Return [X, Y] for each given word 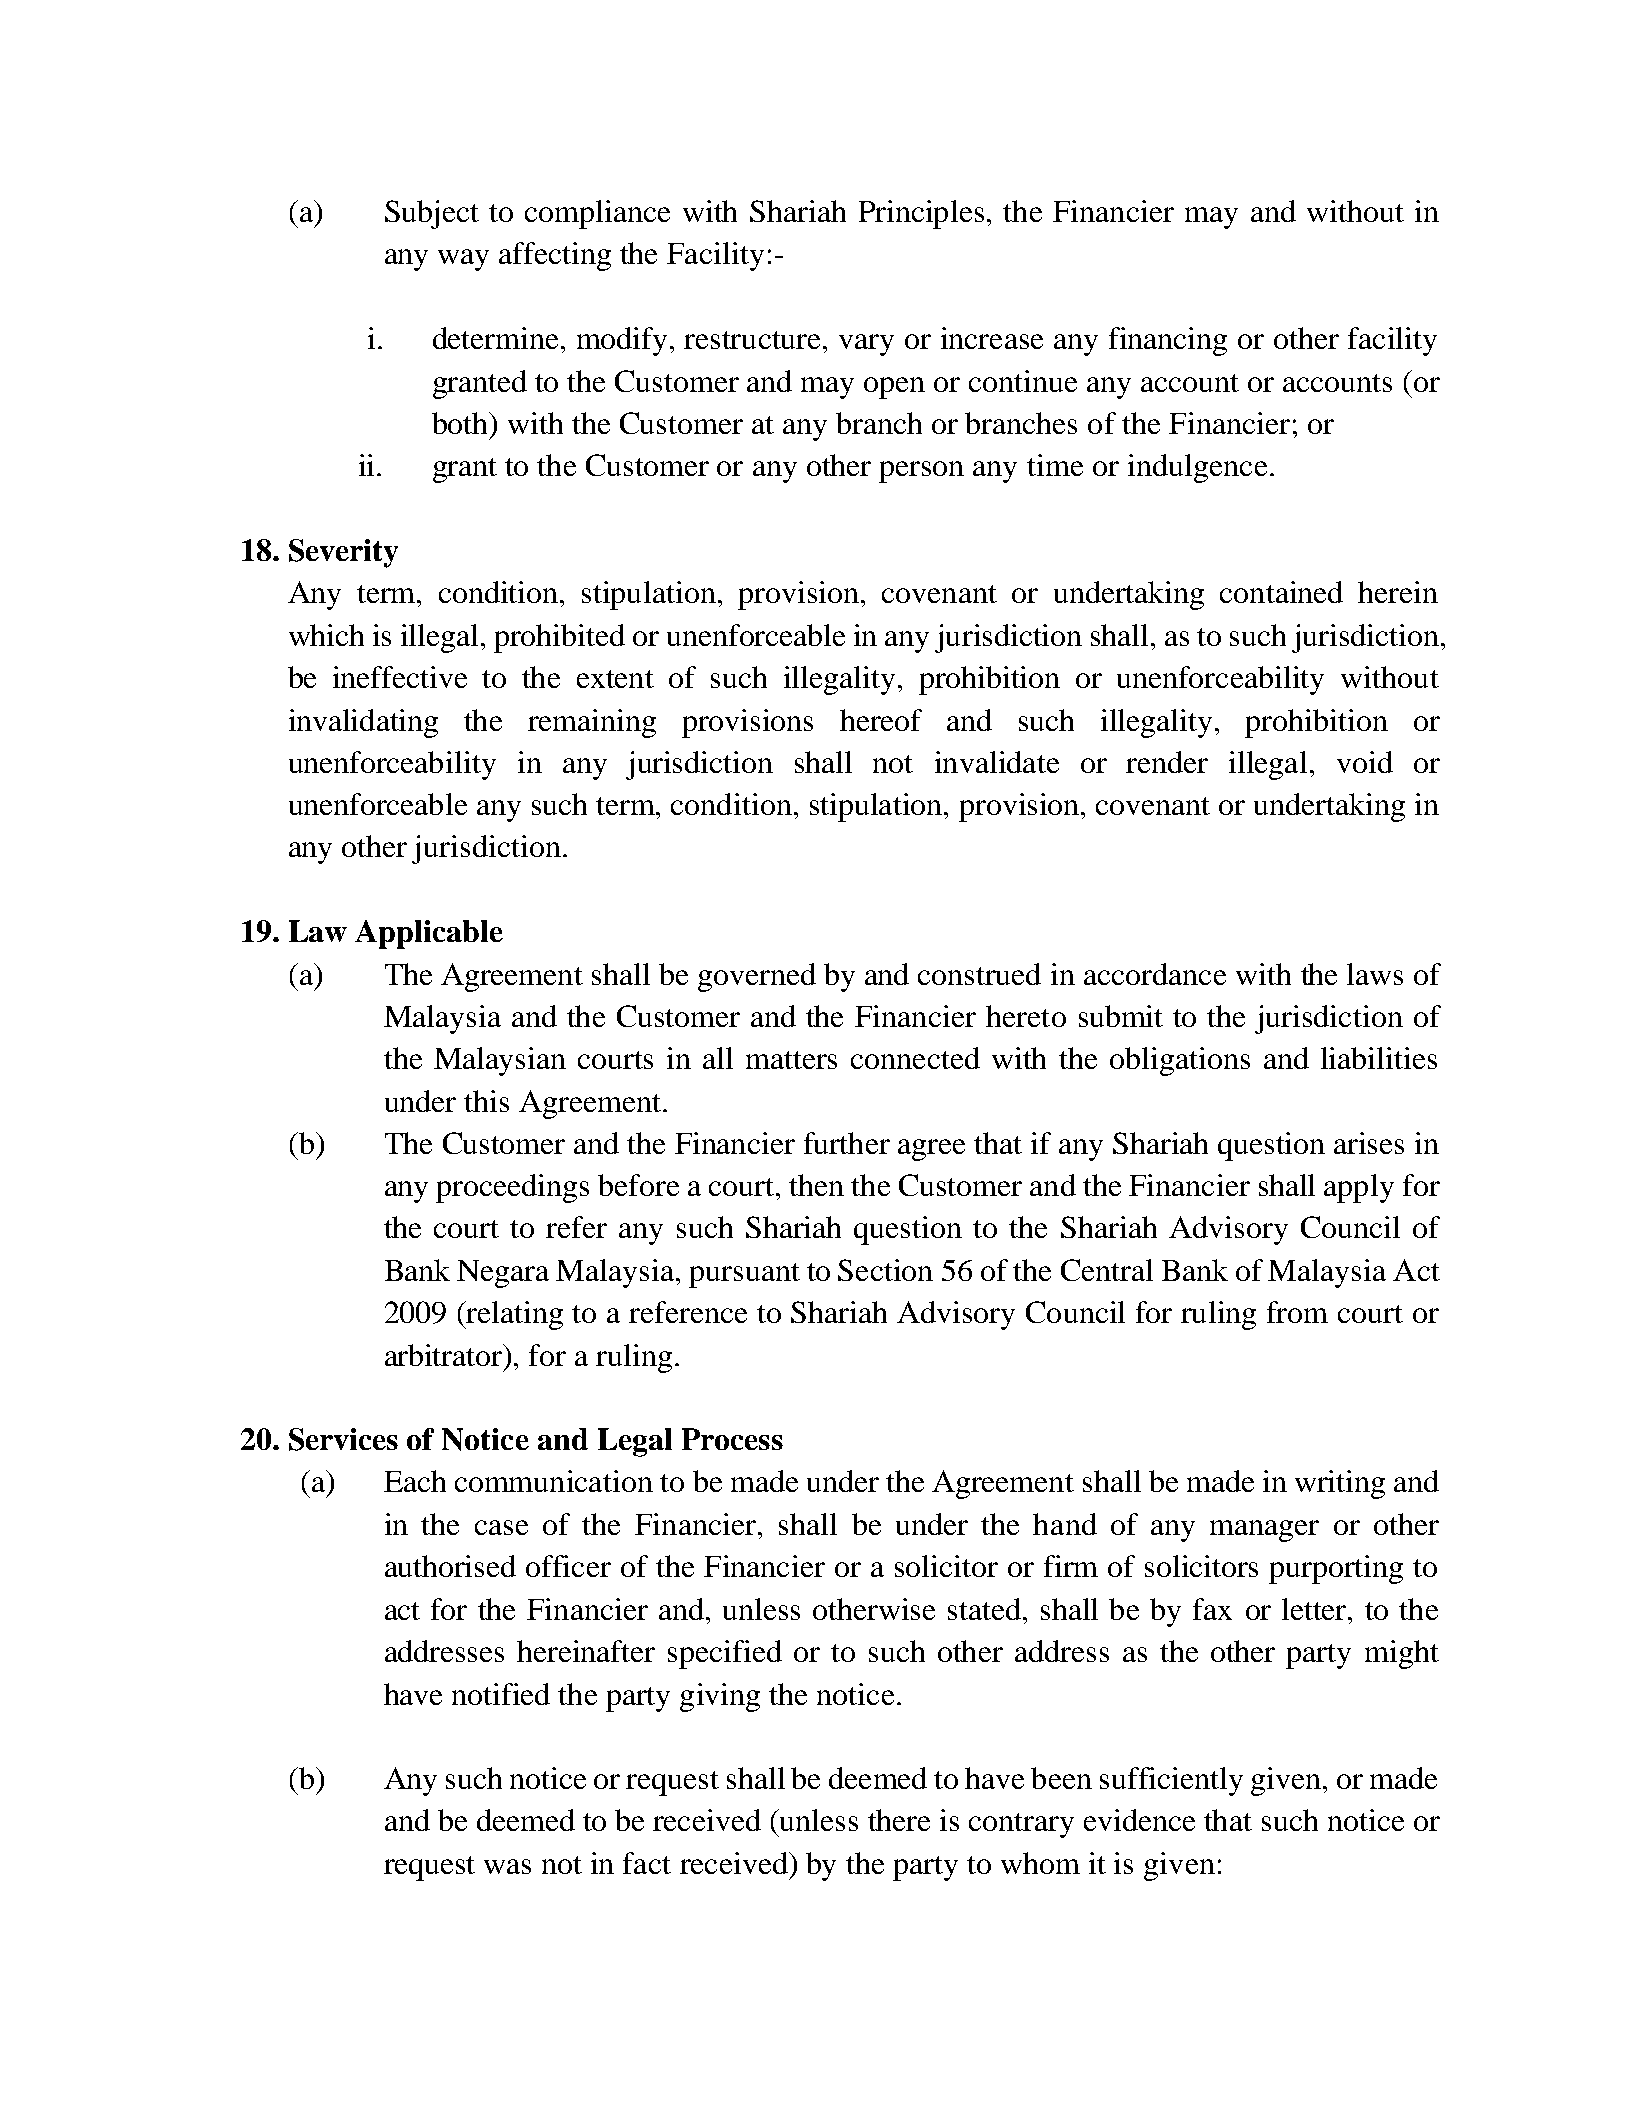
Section [885, 1270]
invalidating [363, 723]
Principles [921, 214]
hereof [881, 720]
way [463, 260]
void [1365, 762]
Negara [503, 1274]
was [507, 1866]
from [1297, 1312]
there [899, 1820]
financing [1168, 341]
